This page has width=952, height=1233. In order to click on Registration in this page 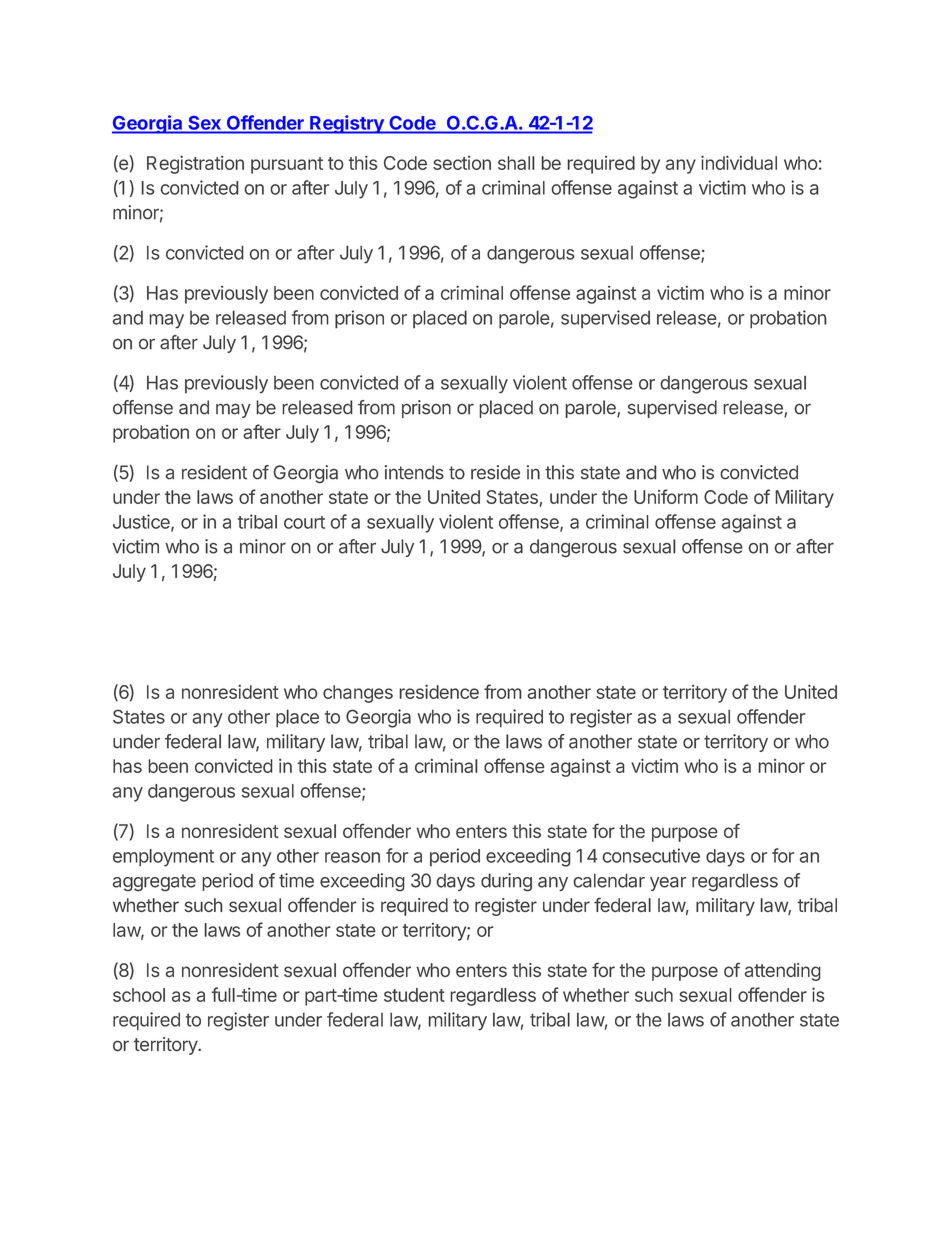, I will do `click(195, 165)`.
